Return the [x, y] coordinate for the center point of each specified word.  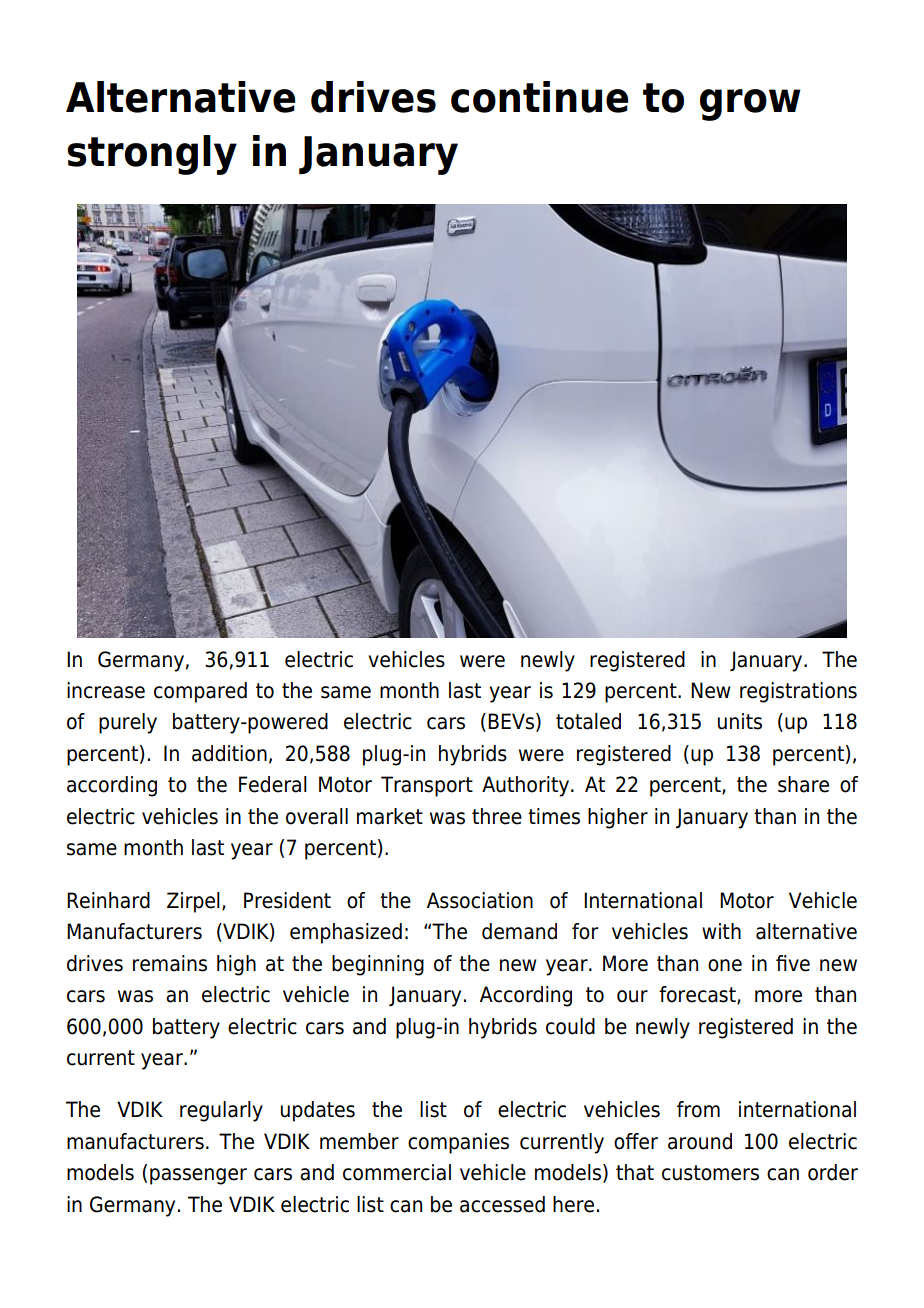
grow [750, 105]
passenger [198, 1176]
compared [200, 692]
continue [540, 97]
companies [458, 1143]
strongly [152, 155]
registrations [798, 692]
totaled [588, 721]
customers [710, 1173]
